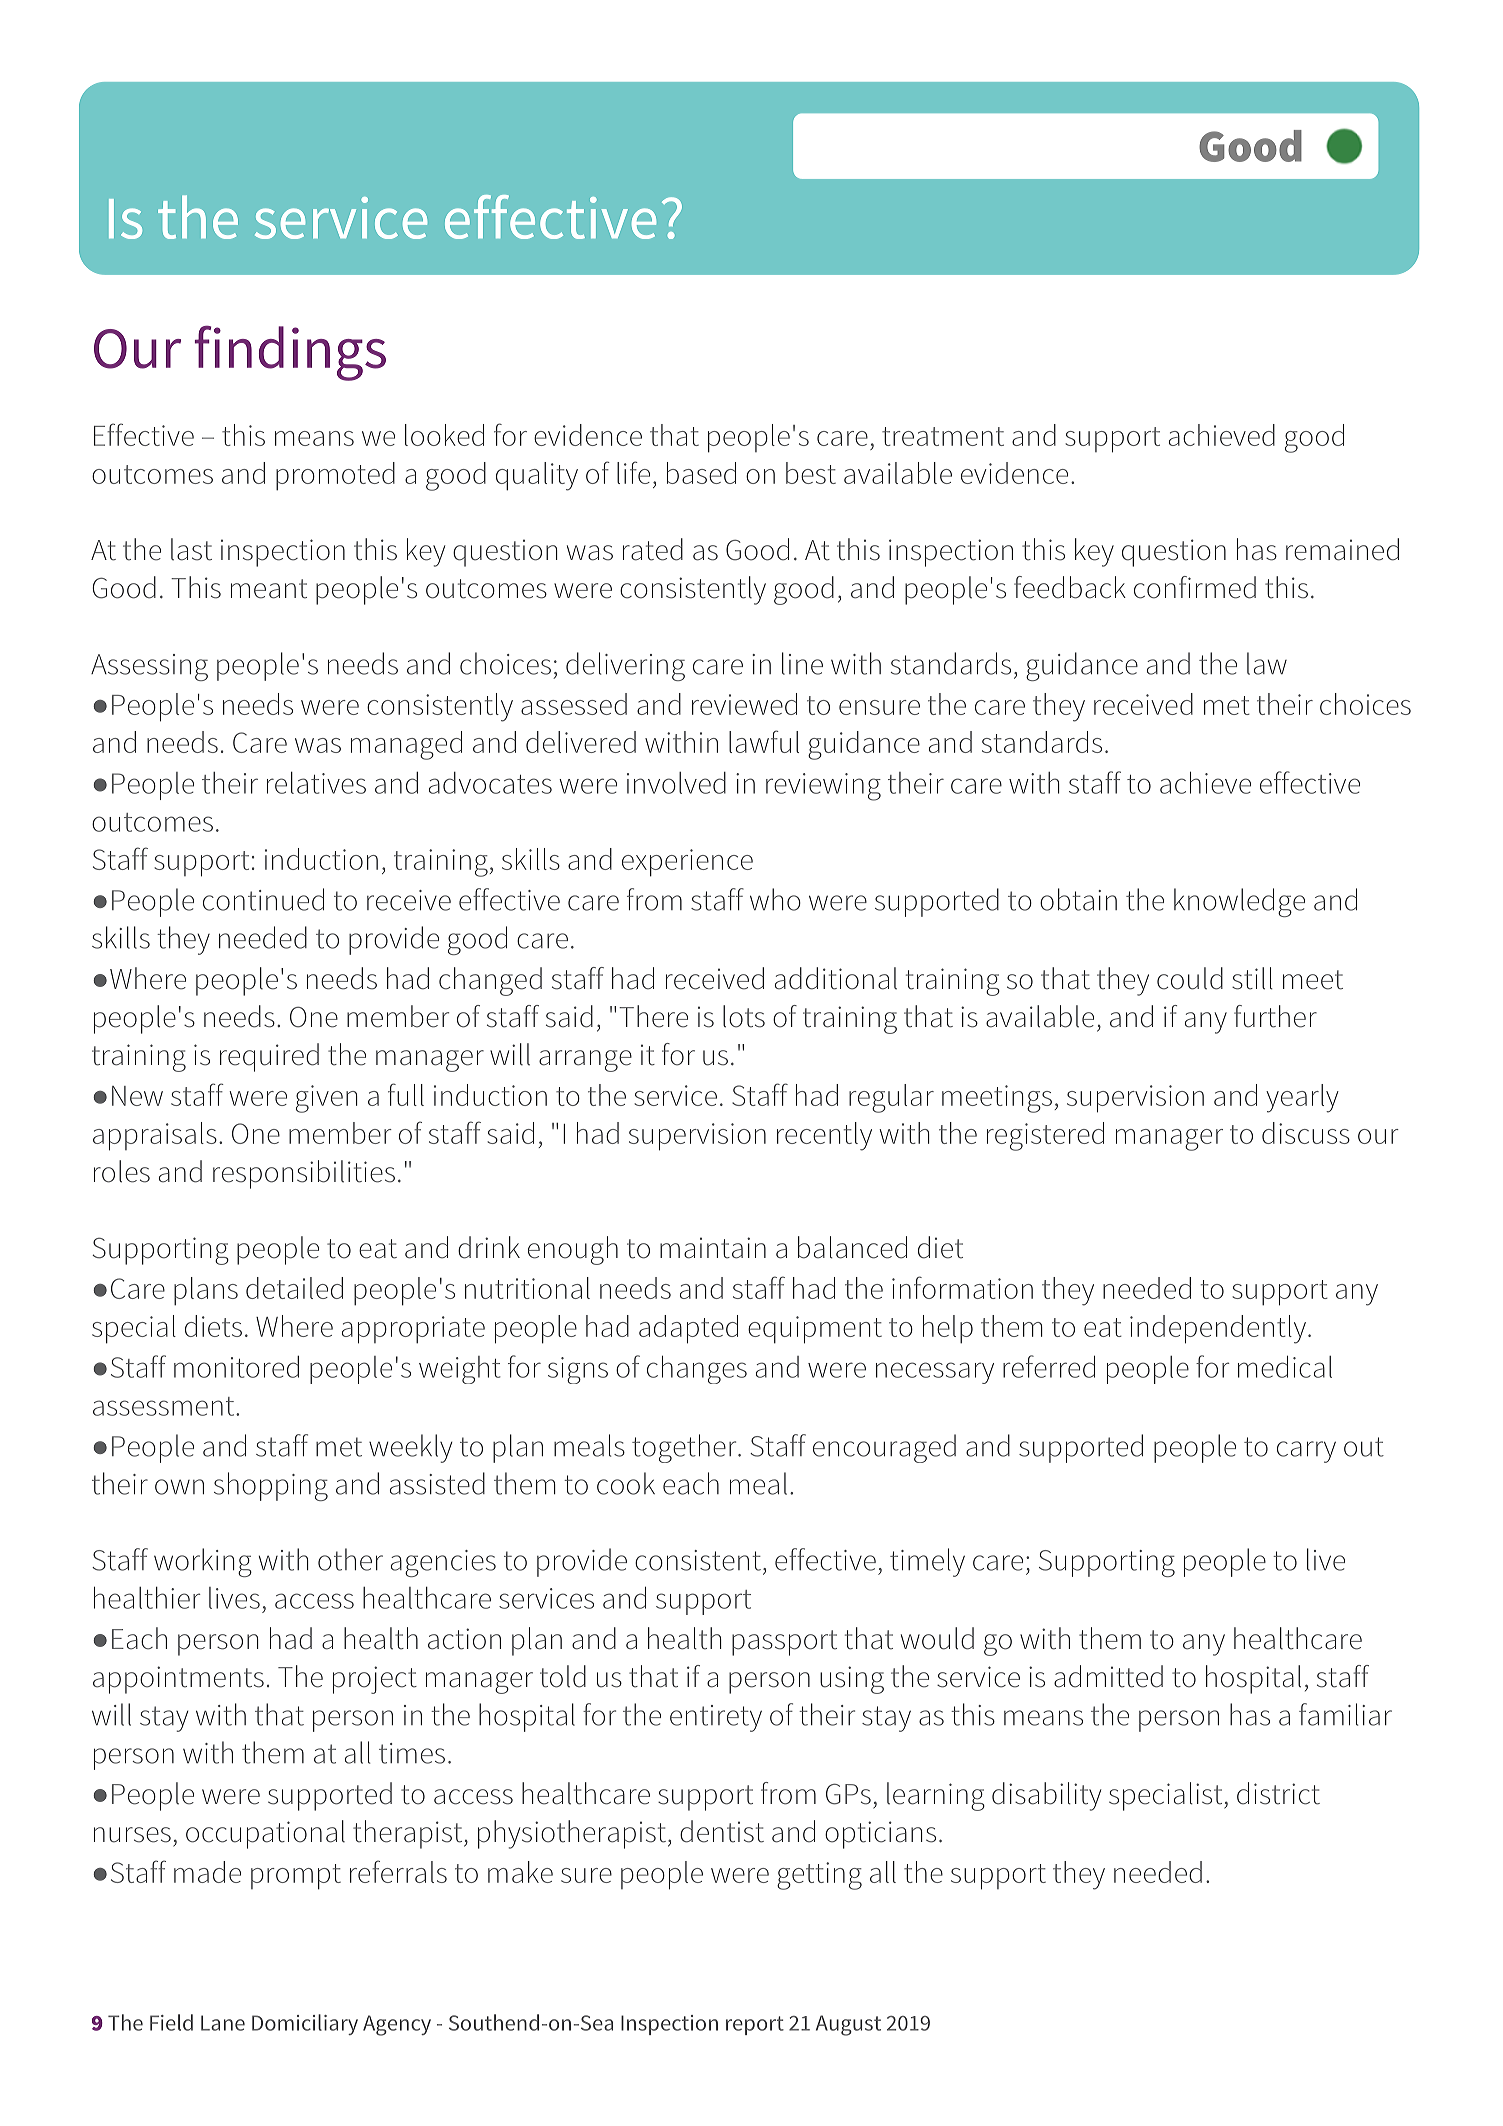 The height and width of the image is (2126, 1503). I want to click on remained, so click(1342, 549).
